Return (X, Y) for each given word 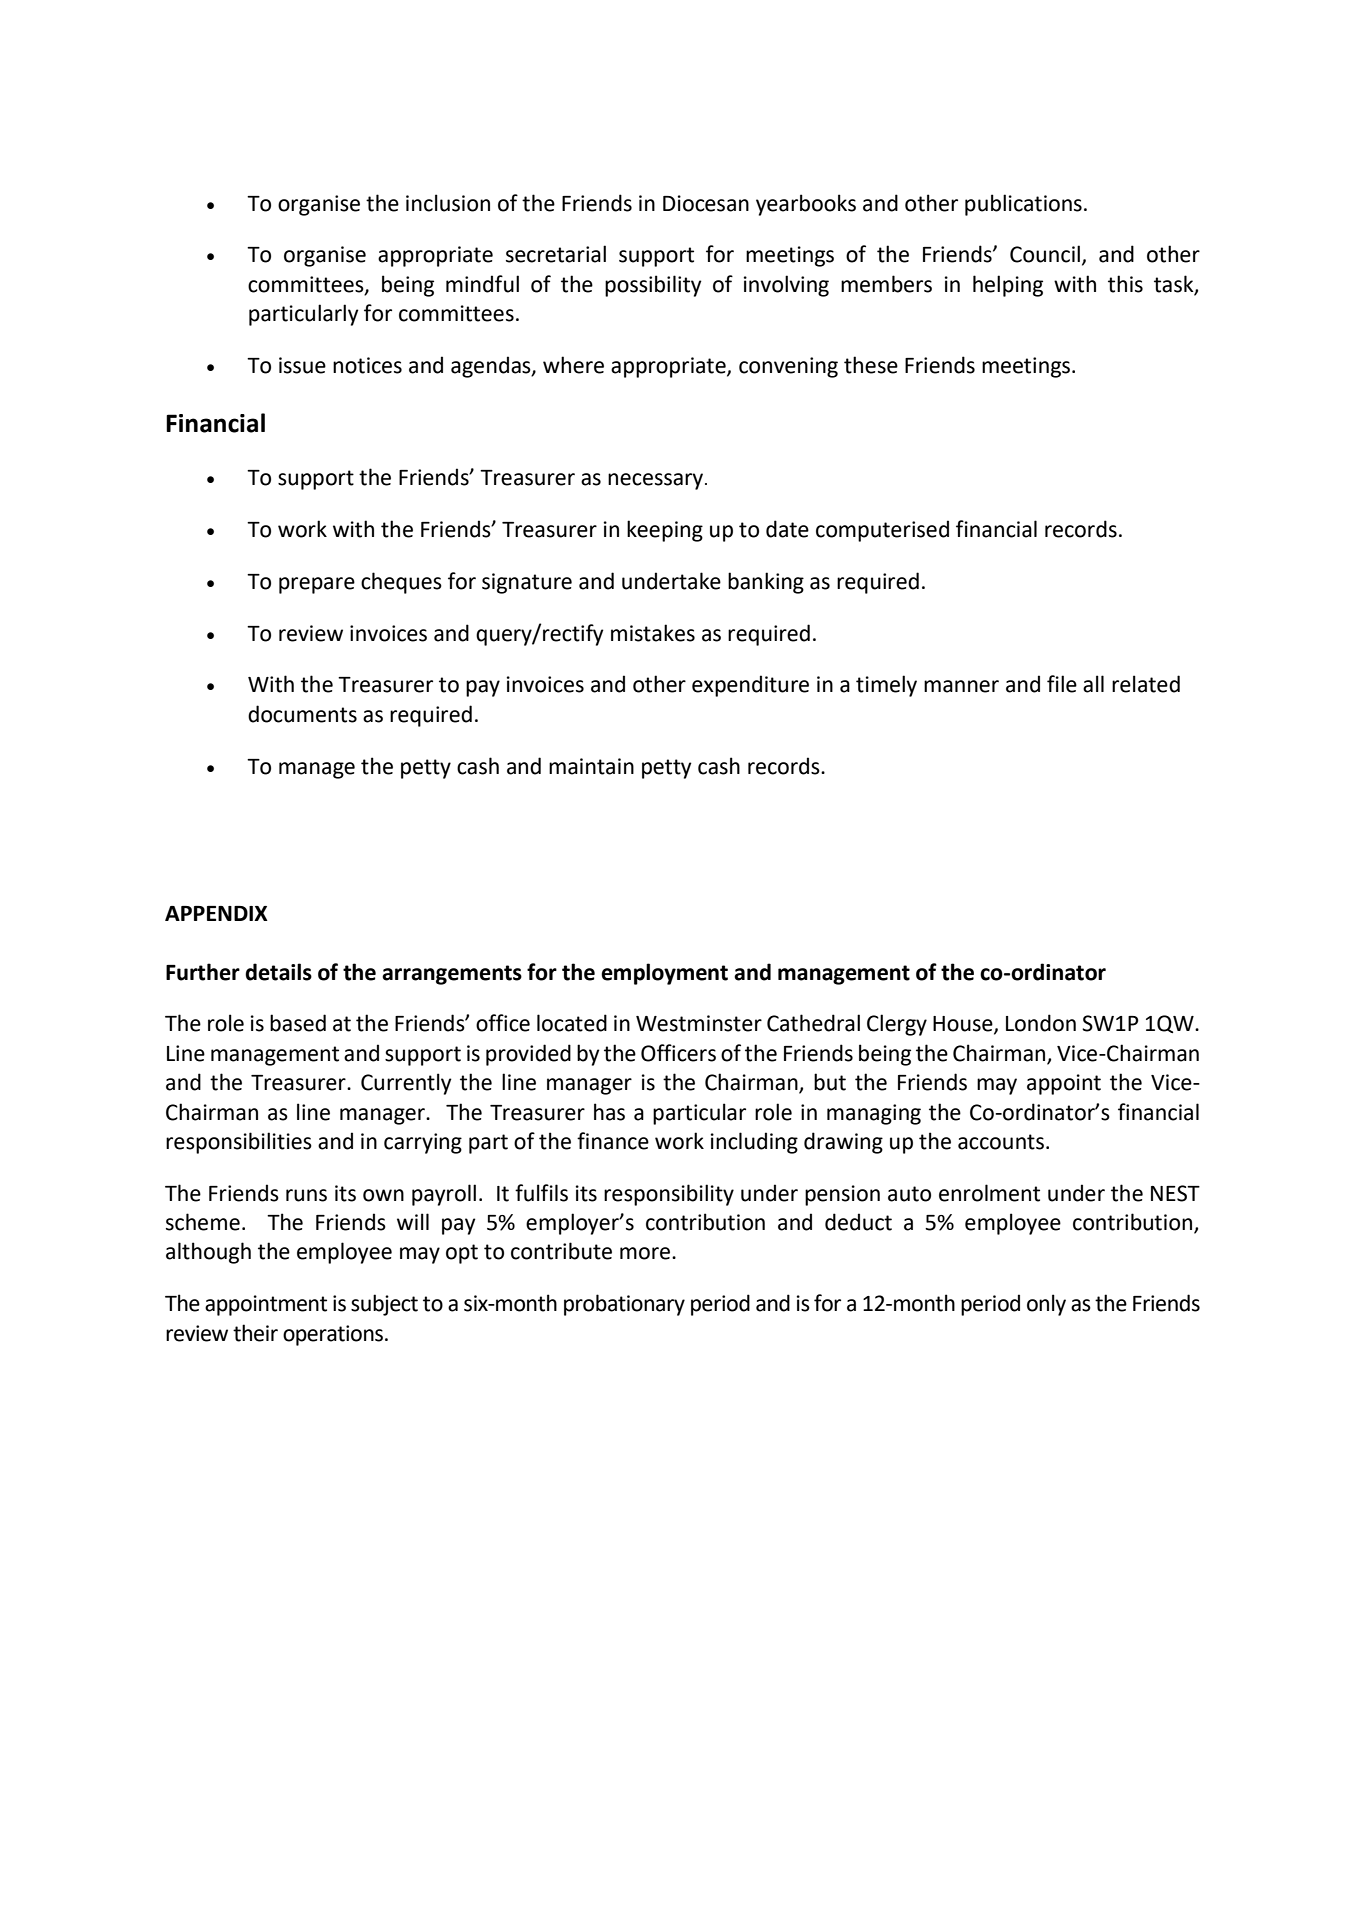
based (298, 1023)
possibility (653, 286)
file (1062, 684)
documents (302, 714)
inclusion (448, 203)
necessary (657, 481)
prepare (317, 585)
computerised (882, 531)
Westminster (699, 1023)
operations (334, 1335)
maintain (591, 766)
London (1041, 1023)
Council (1045, 254)
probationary (624, 1305)
